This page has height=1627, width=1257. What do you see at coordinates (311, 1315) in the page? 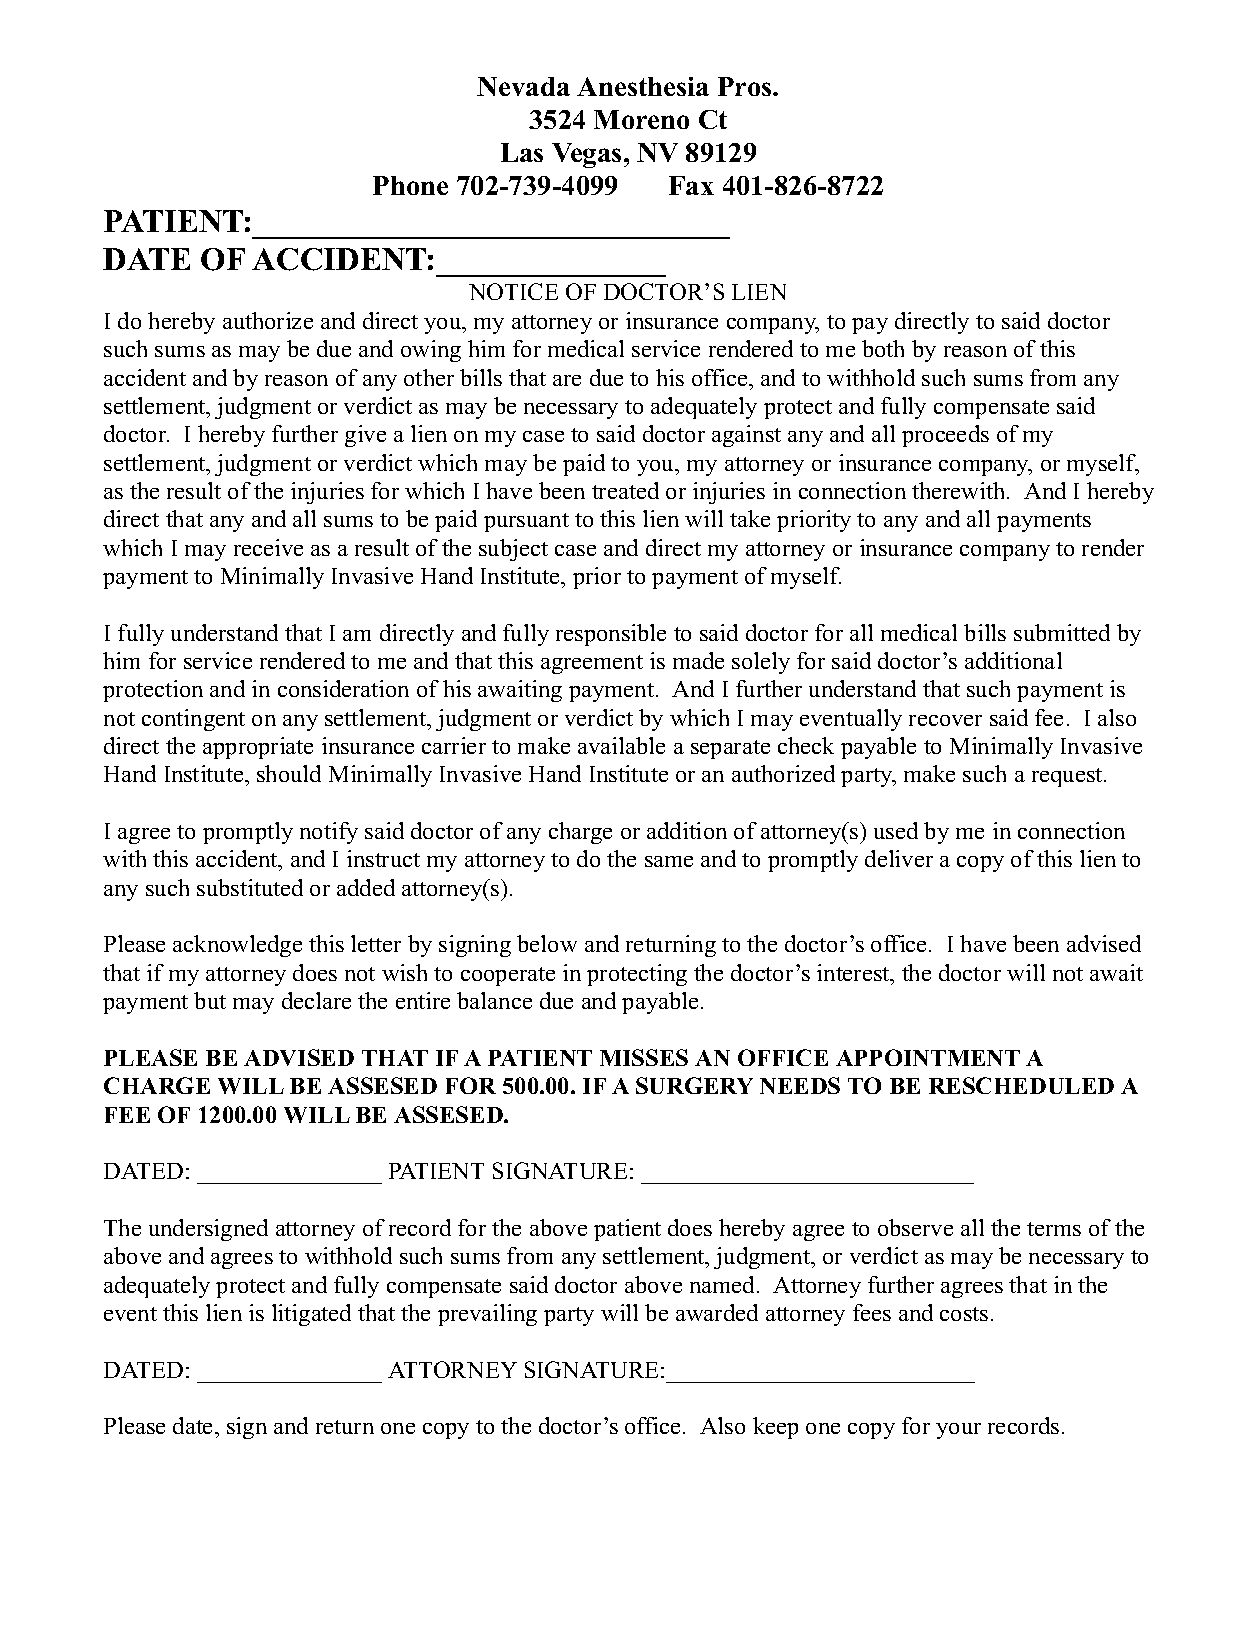
I see `litigated` at bounding box center [311, 1315].
